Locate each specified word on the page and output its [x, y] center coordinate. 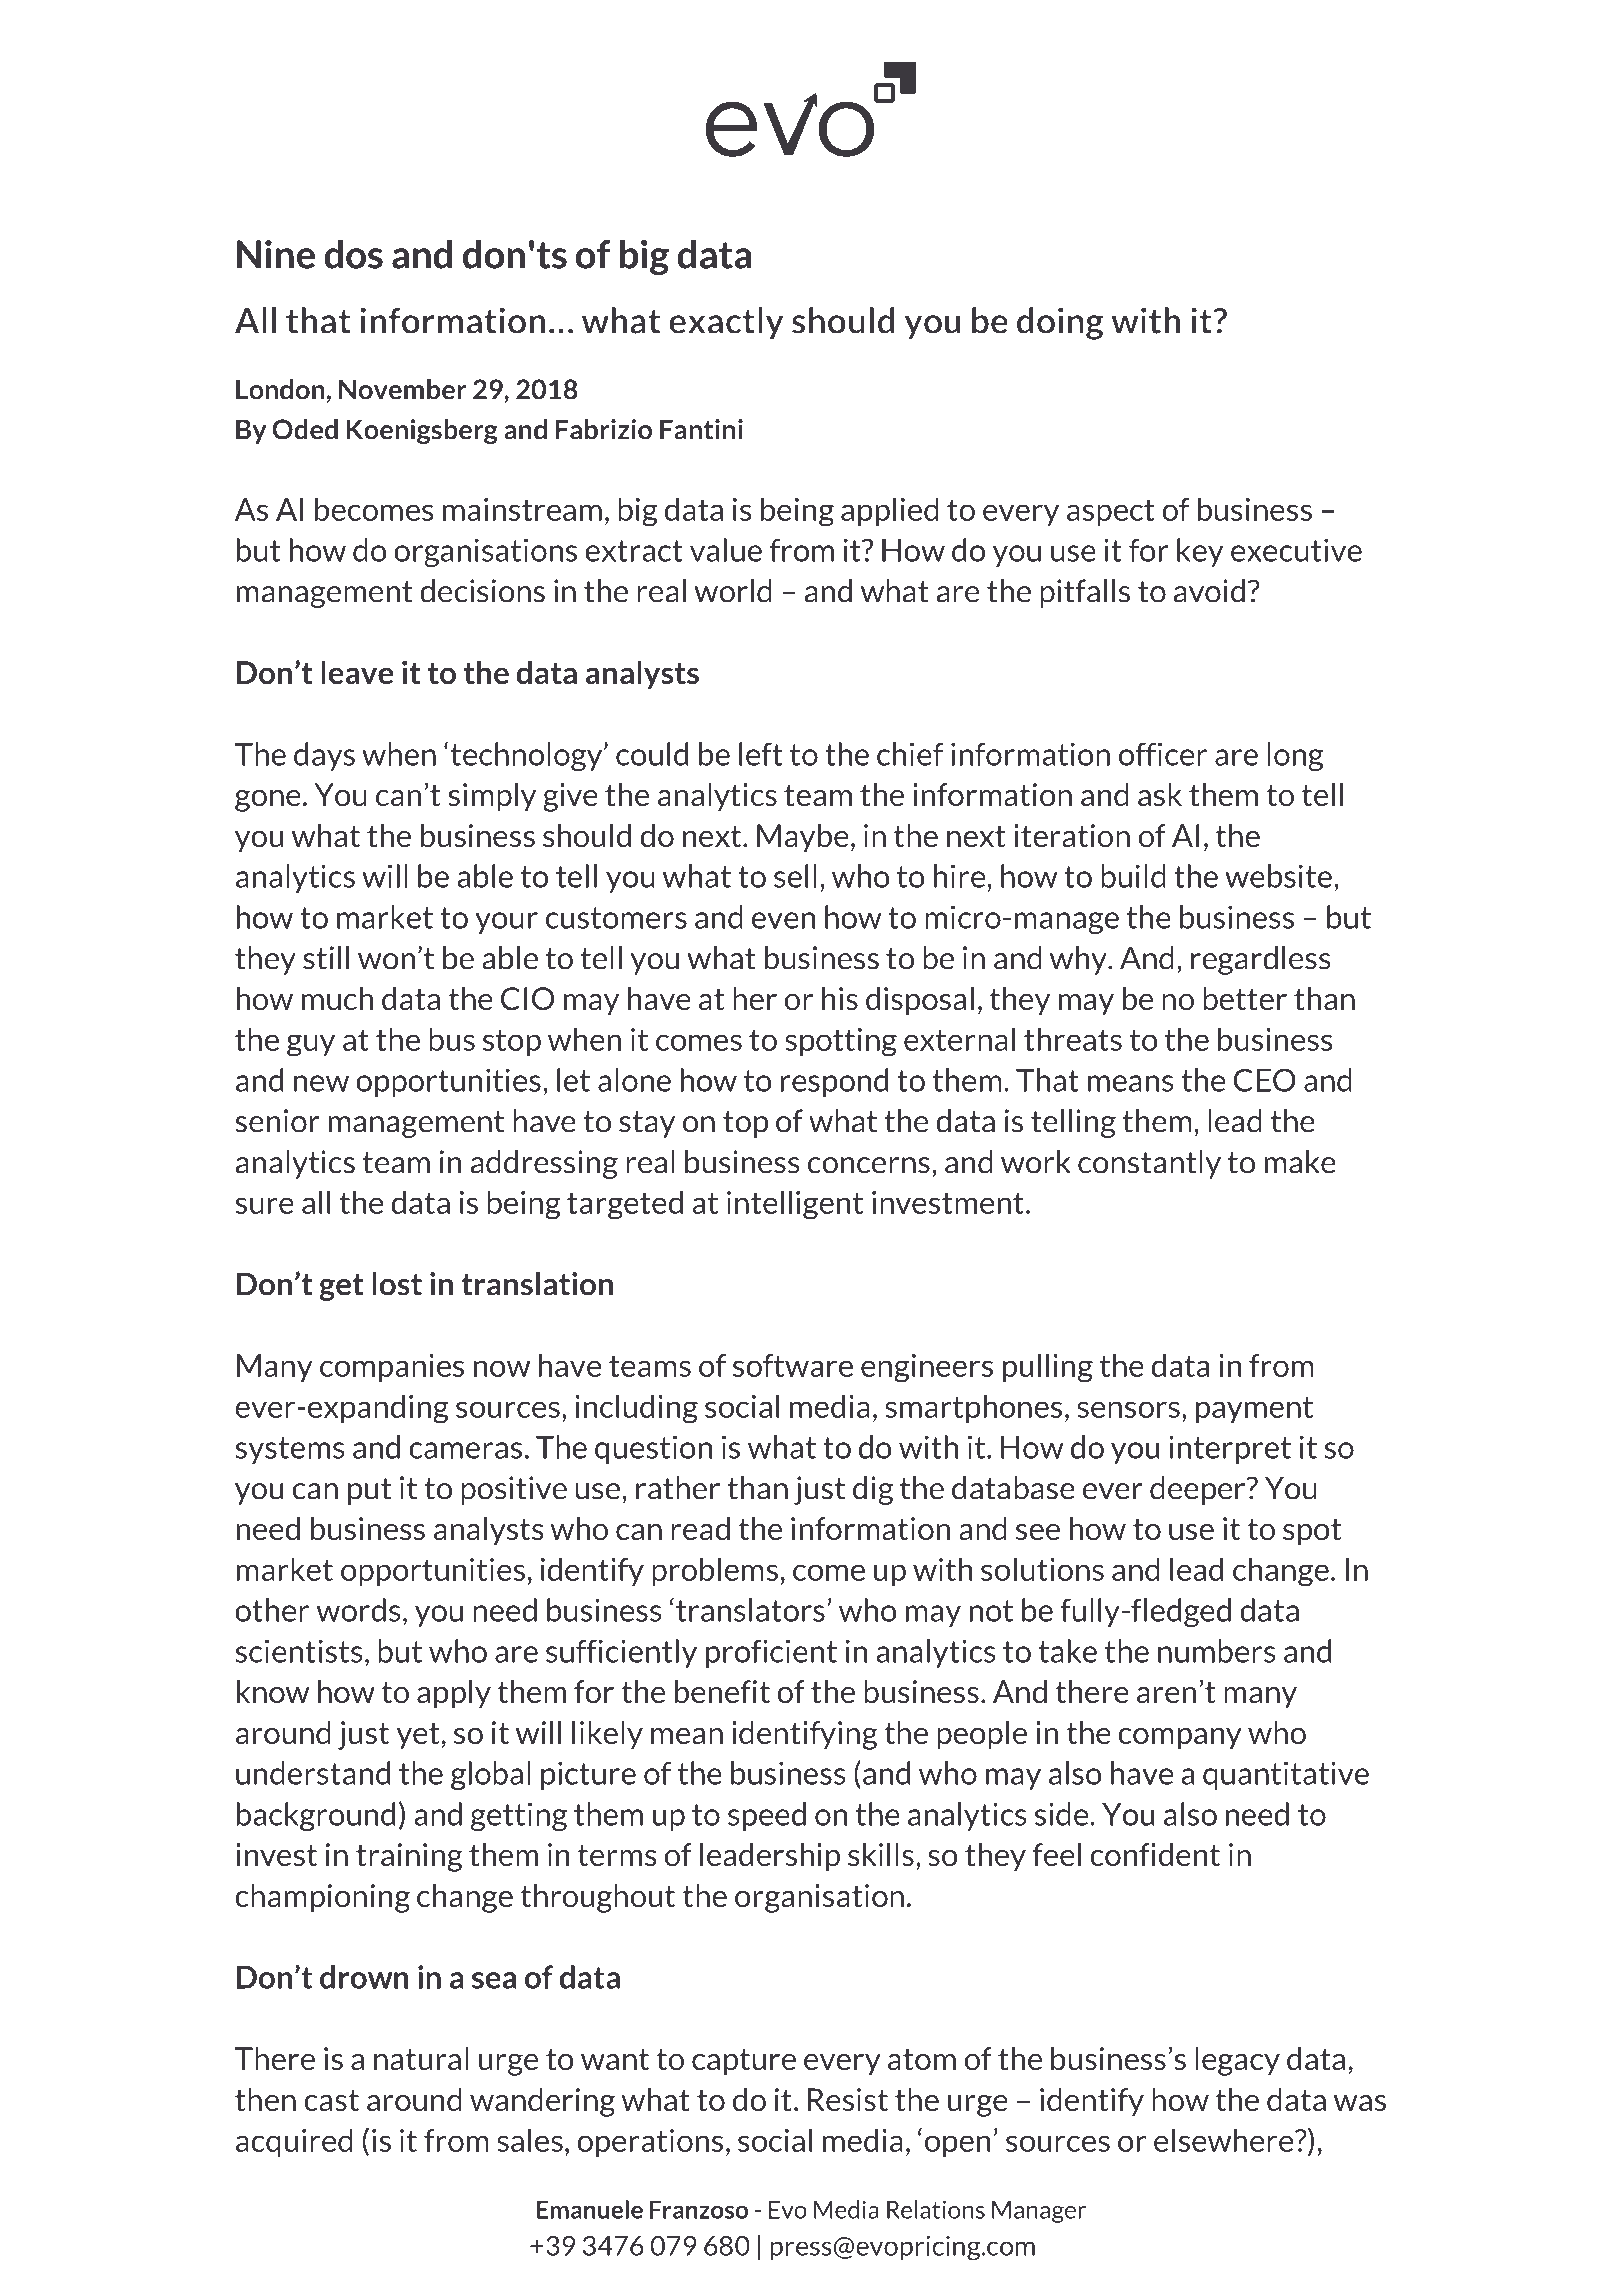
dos [353, 254]
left [761, 754]
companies [392, 1368]
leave [357, 672]
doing [1060, 323]
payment [1254, 1409]
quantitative [1286, 1775]
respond [834, 1082]
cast [331, 2100]
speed [767, 1816]
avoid [1209, 591]
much [337, 998]
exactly [726, 323]
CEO [1264, 1080]
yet [417, 1736]
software [793, 1365]
